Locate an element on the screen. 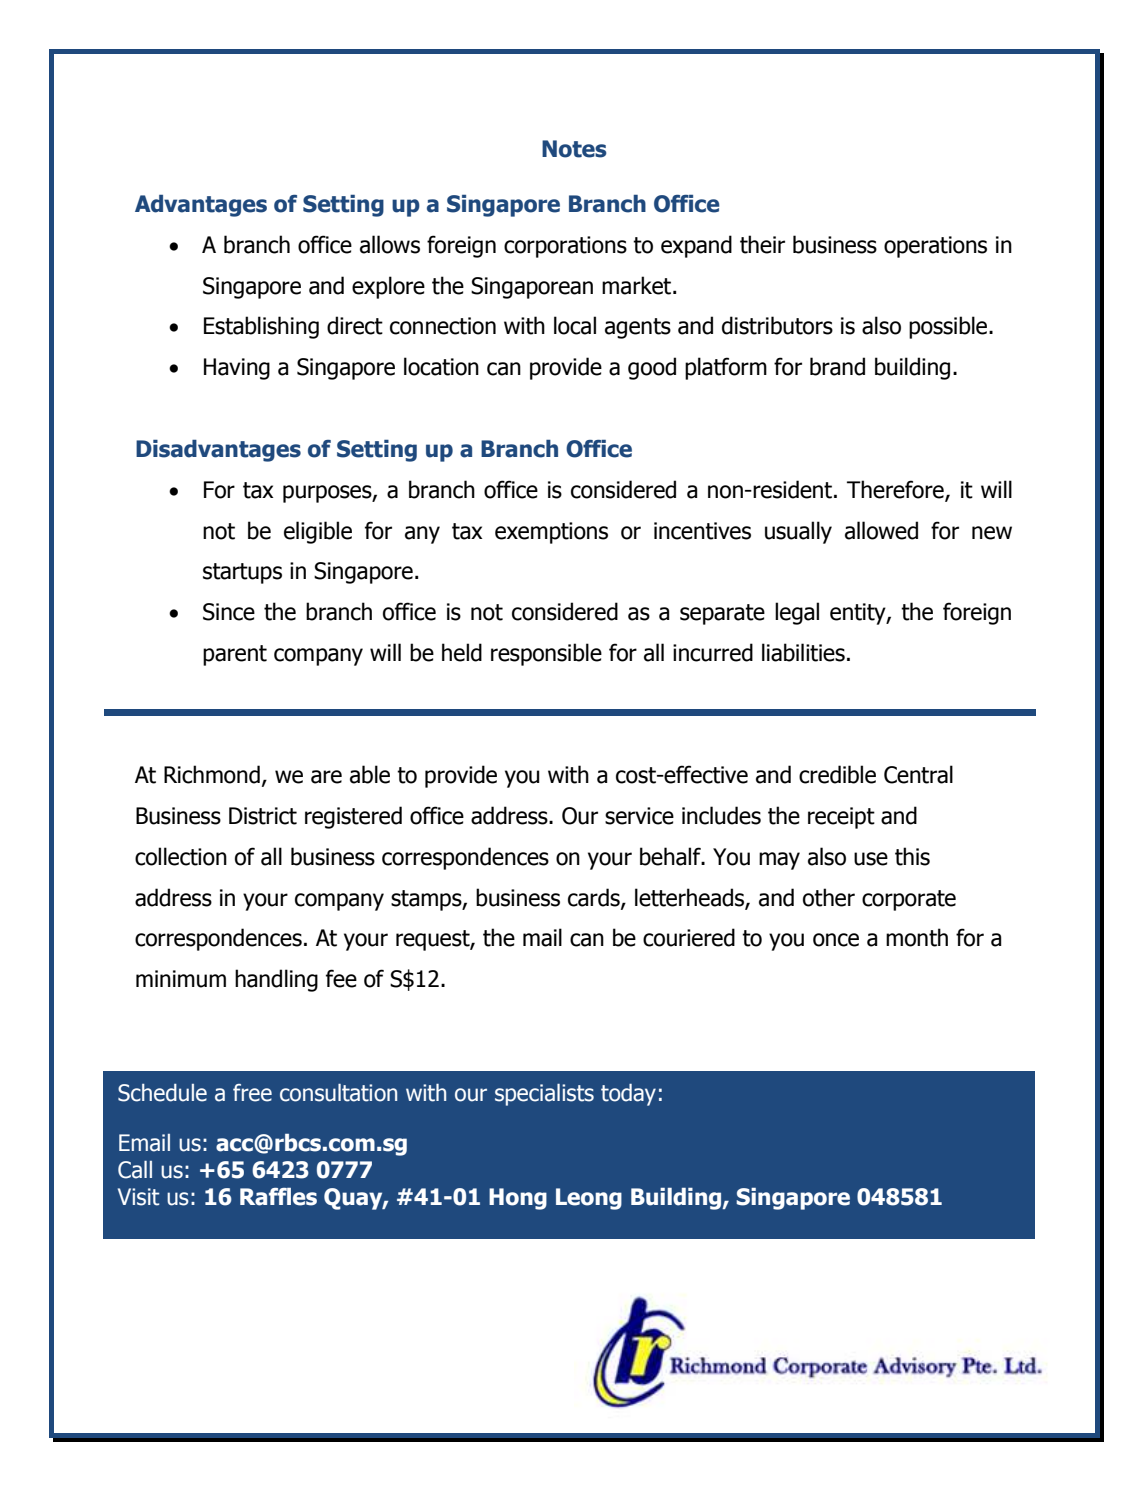  Raffles is located at coordinates (278, 1197).
